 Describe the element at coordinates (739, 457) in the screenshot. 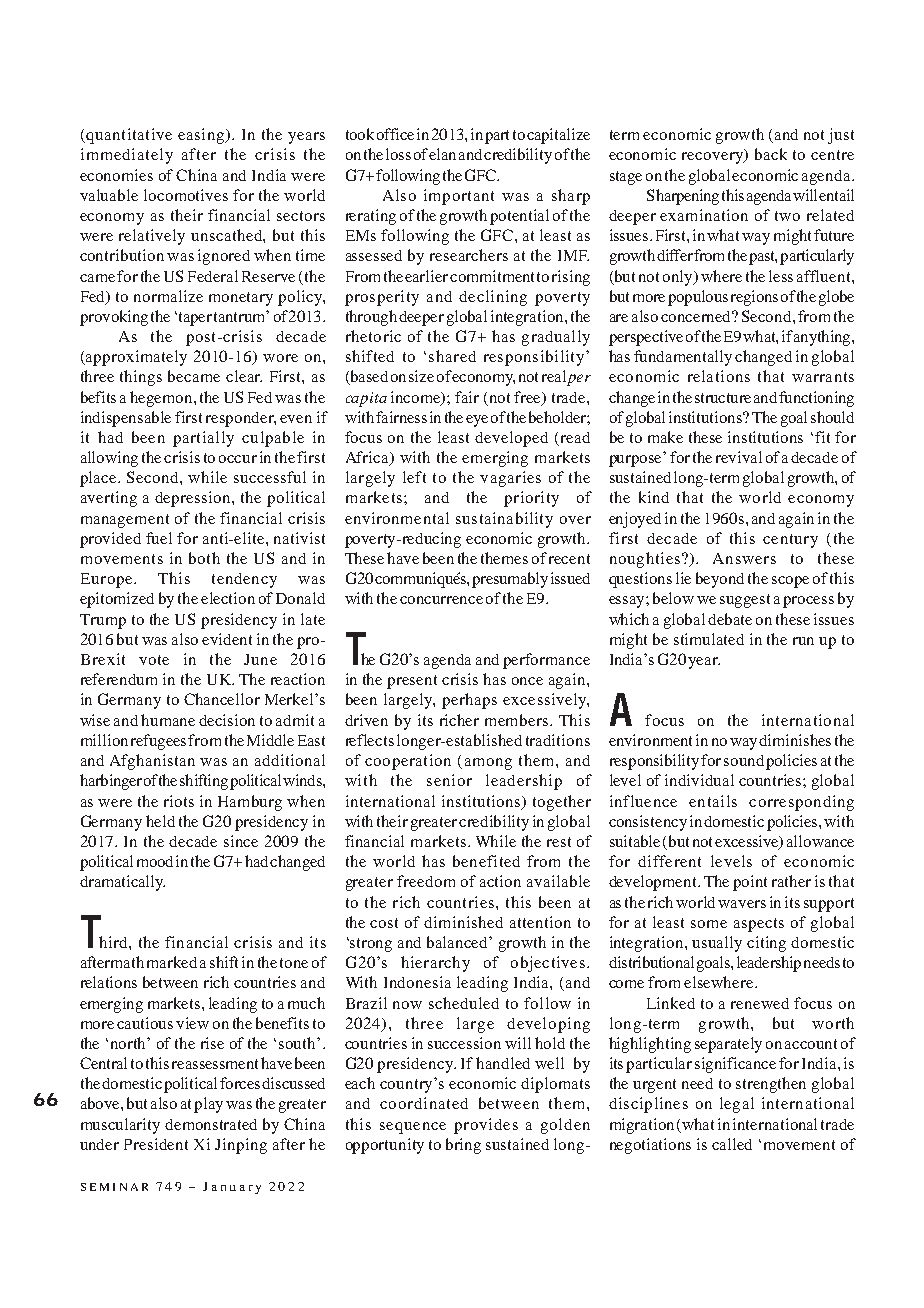

I see `revival` at that location.
